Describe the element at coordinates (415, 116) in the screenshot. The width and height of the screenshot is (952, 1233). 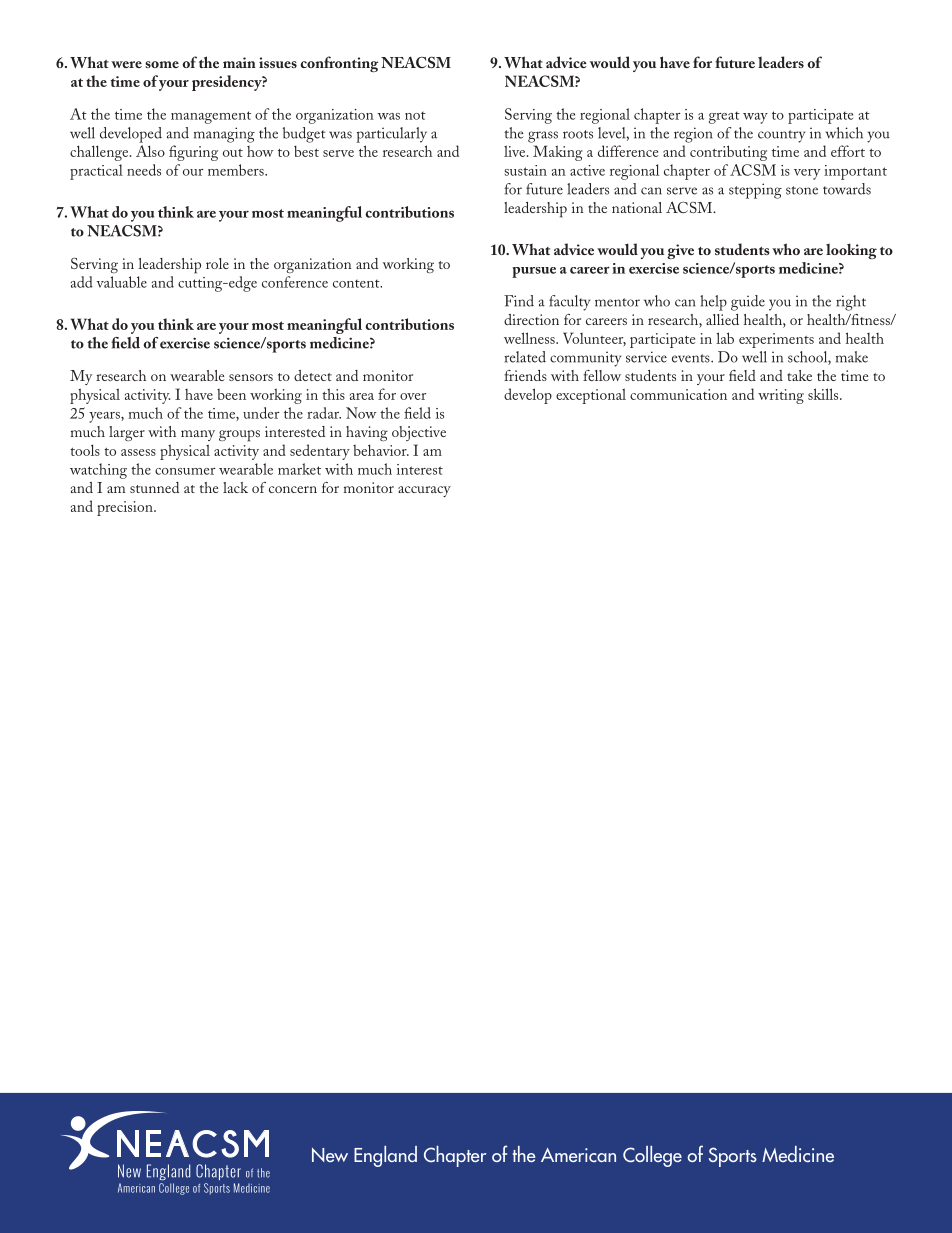
I see `not` at that location.
